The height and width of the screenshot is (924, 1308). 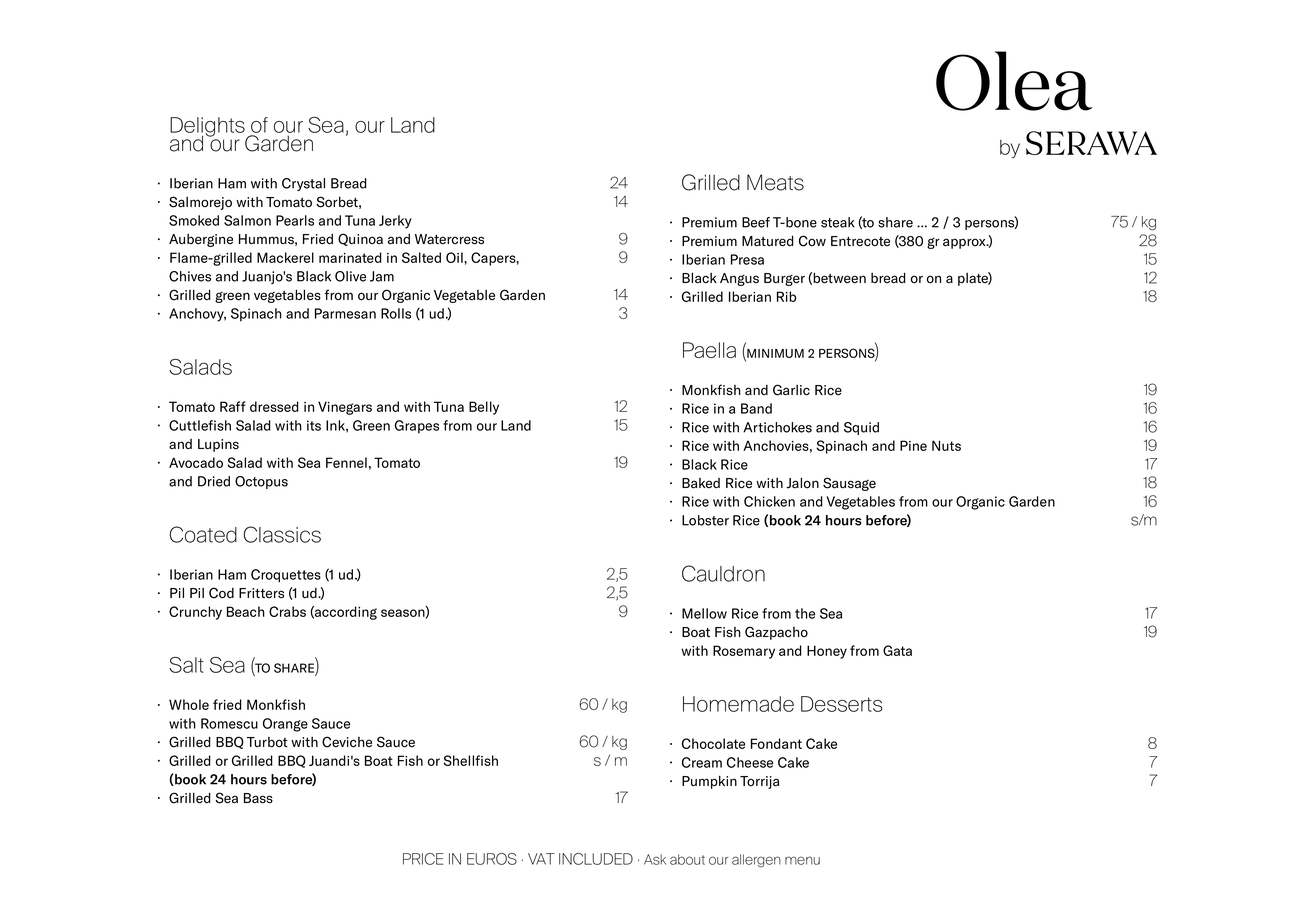 What do you see at coordinates (596, 859) in the screenshot?
I see `INCLUDED` at bounding box center [596, 859].
